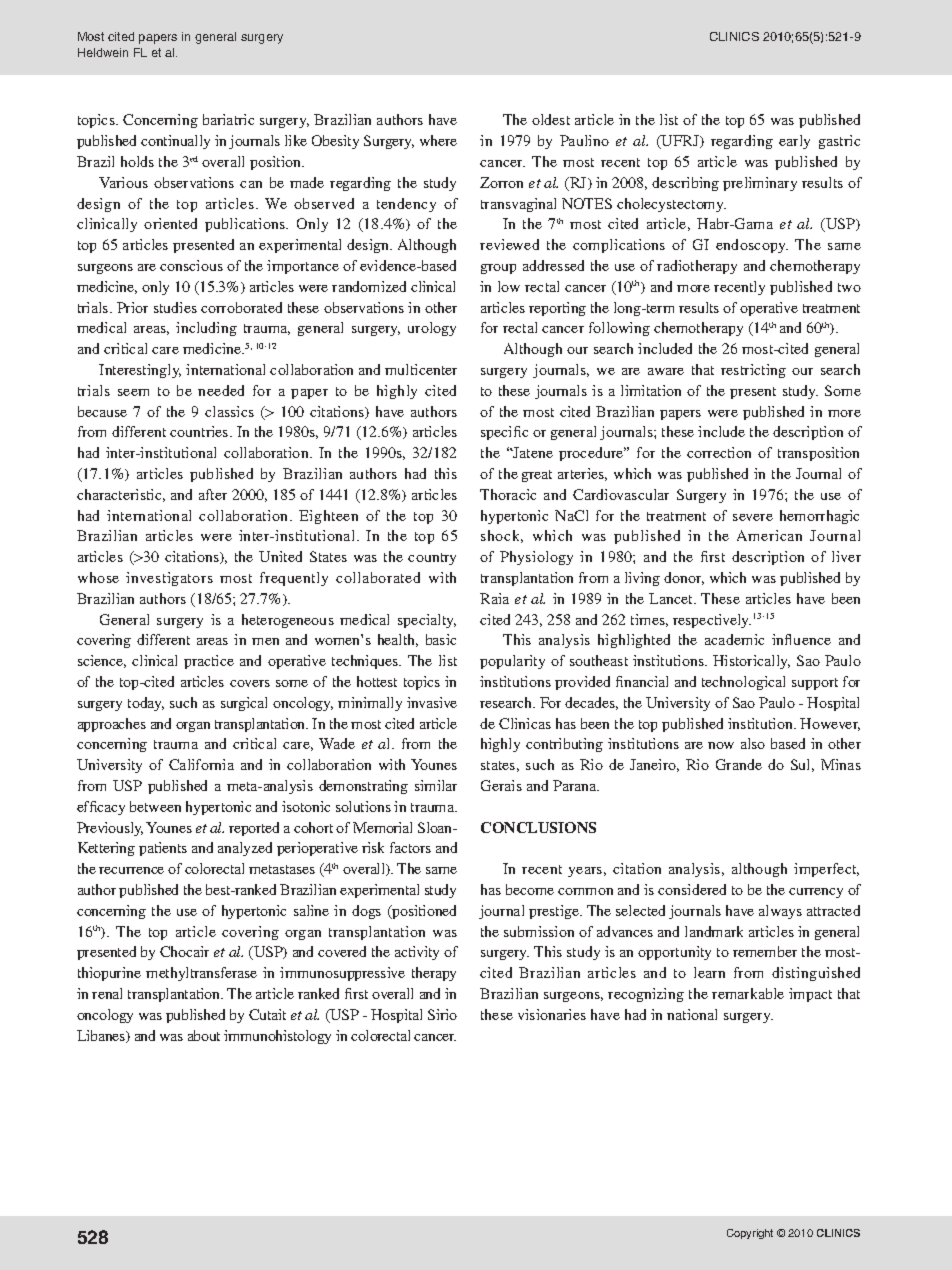  What do you see at coordinates (175, 142) in the page?
I see `continually` at bounding box center [175, 142].
